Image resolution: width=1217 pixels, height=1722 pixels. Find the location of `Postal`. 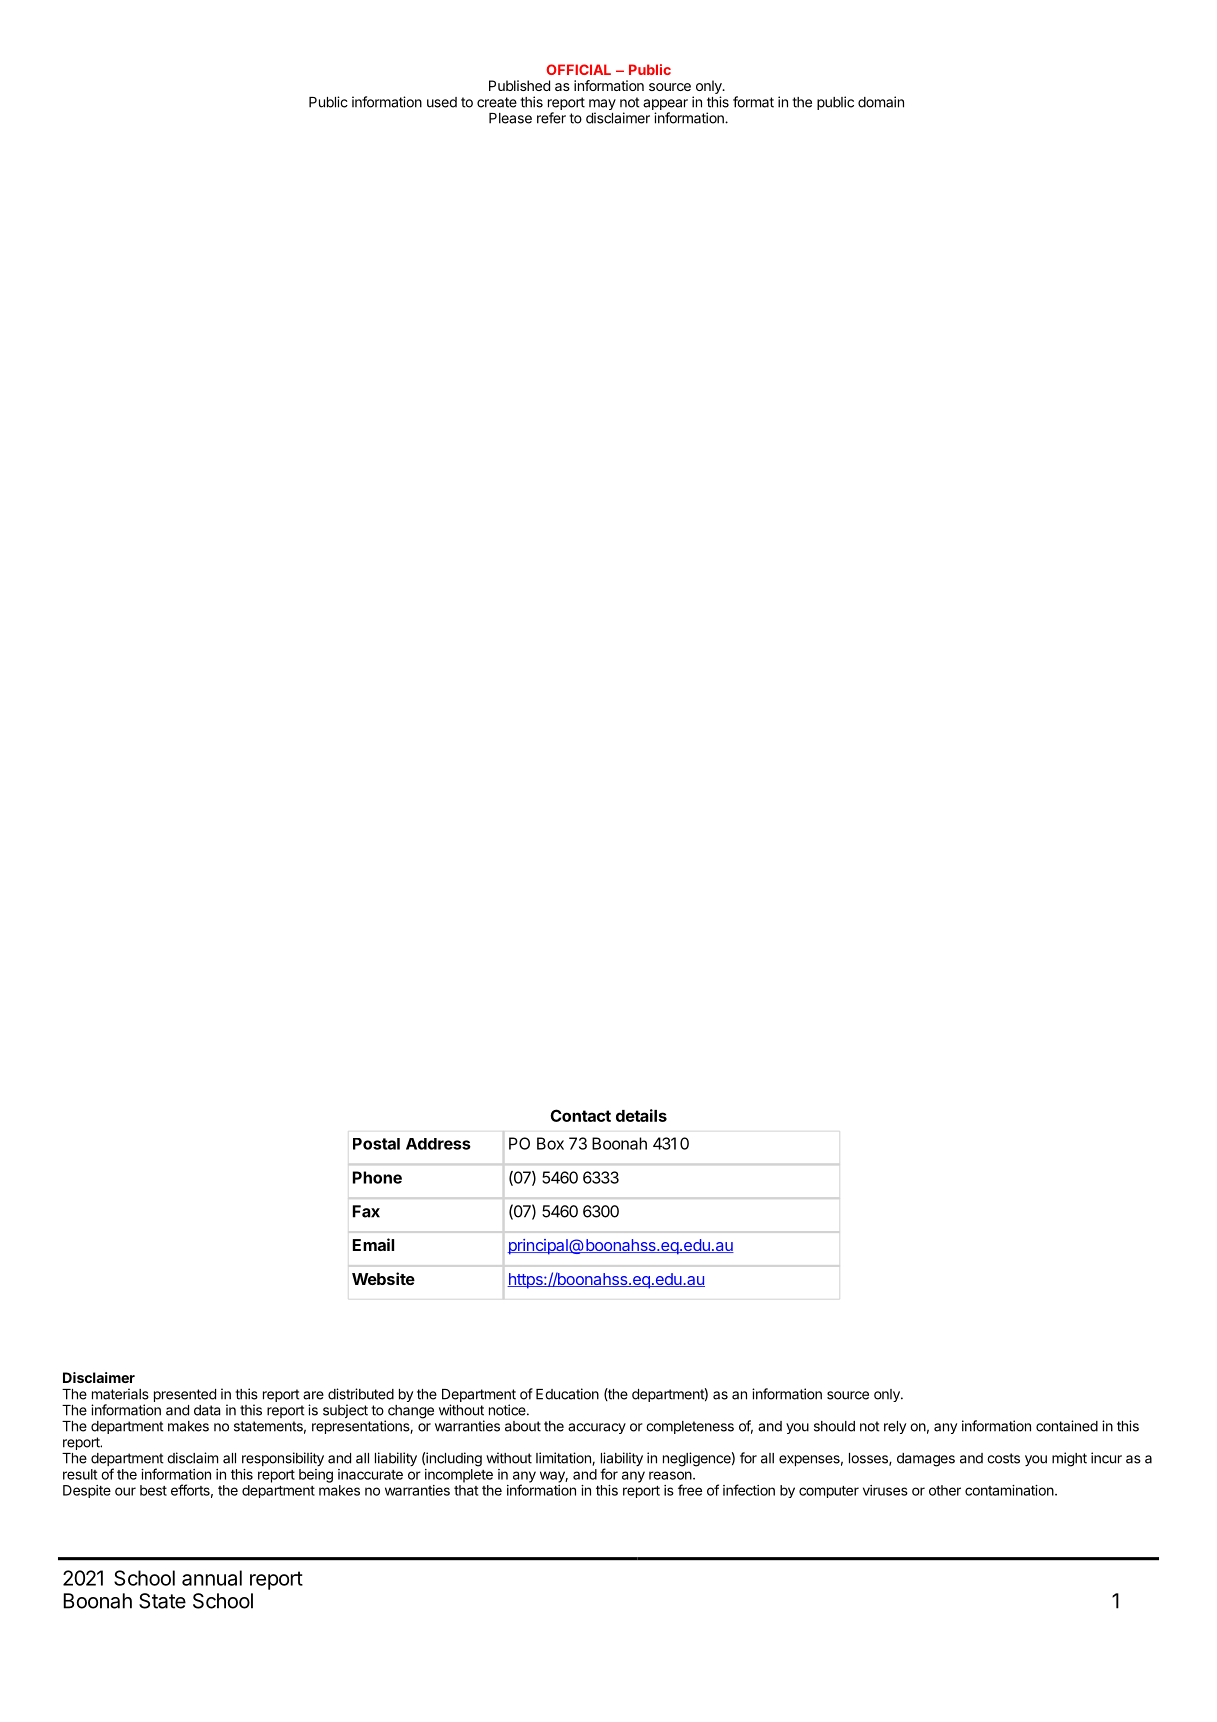

Postal is located at coordinates (376, 1144).
